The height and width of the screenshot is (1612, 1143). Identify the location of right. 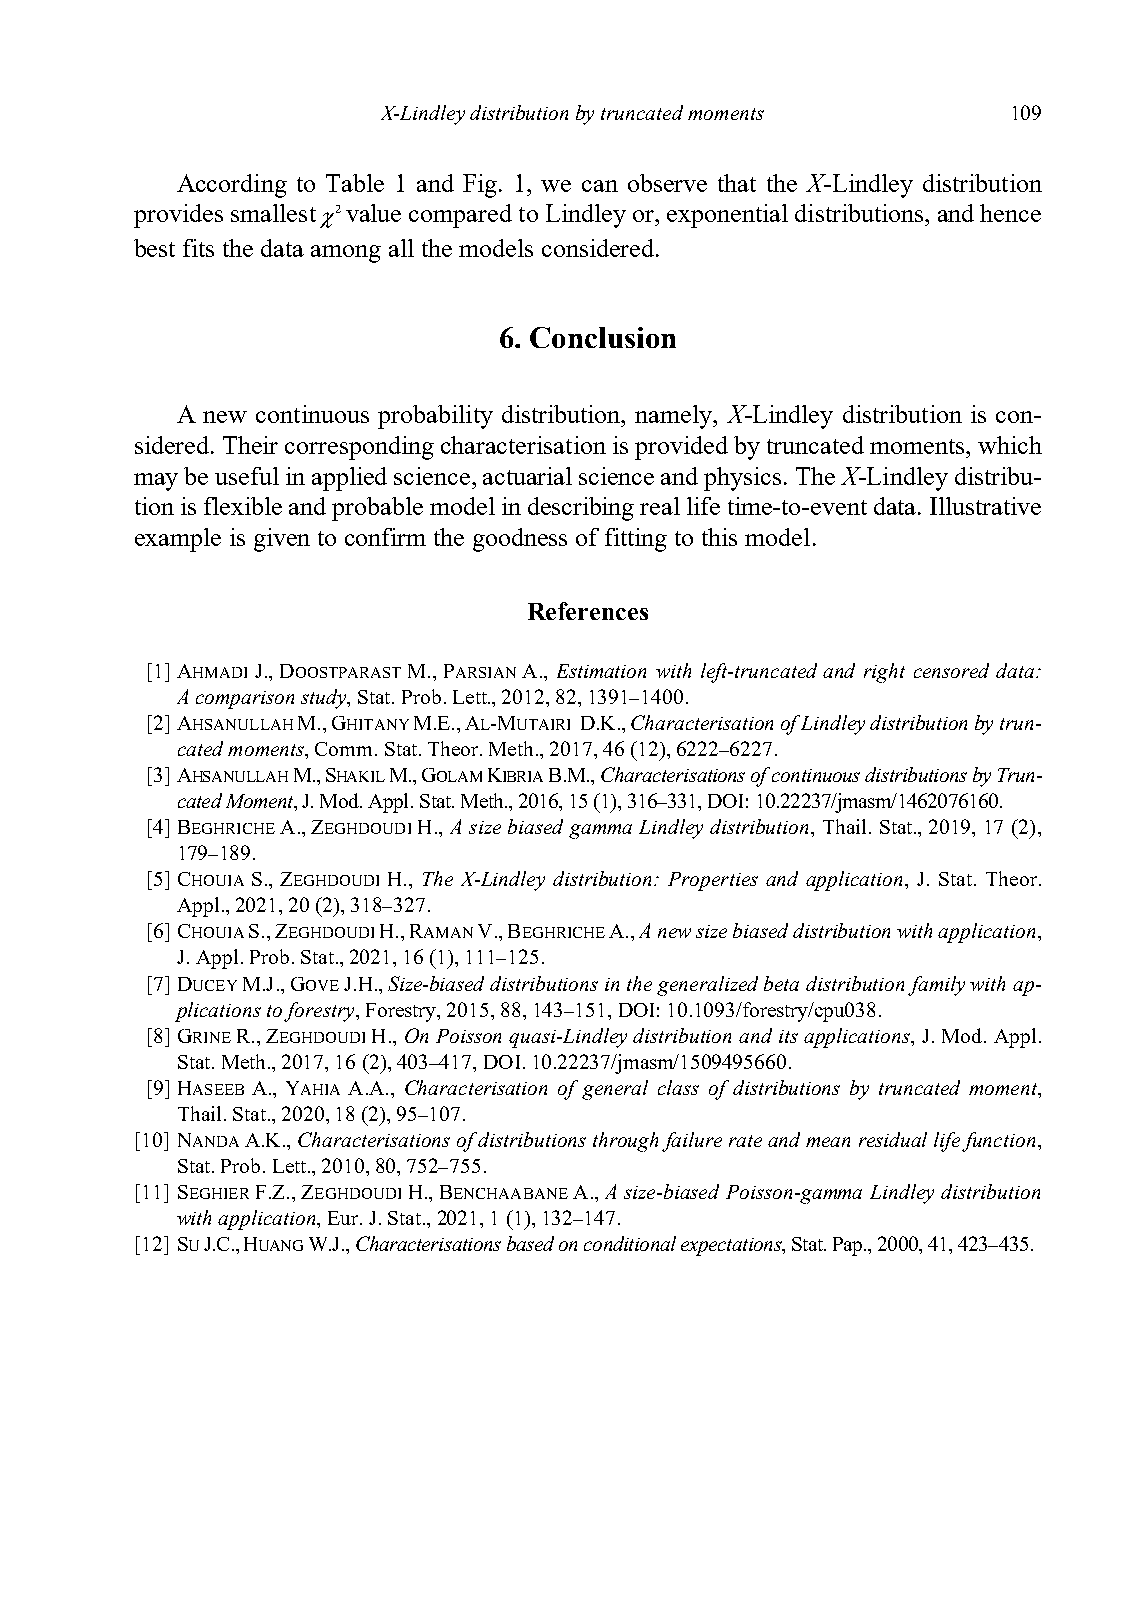
(884, 673).
